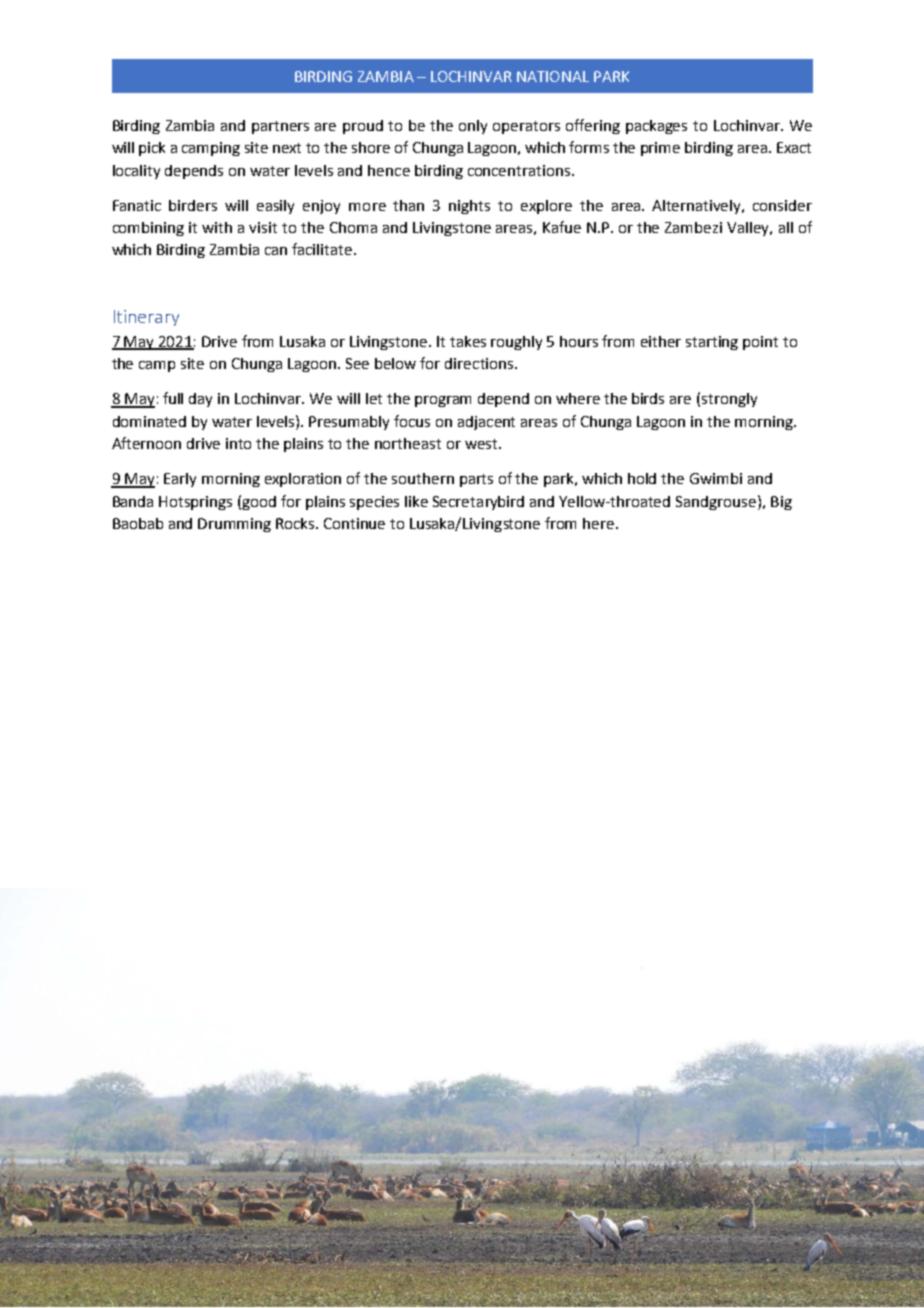 This page has width=924, height=1308. I want to click on Drumming, so click(234, 525).
